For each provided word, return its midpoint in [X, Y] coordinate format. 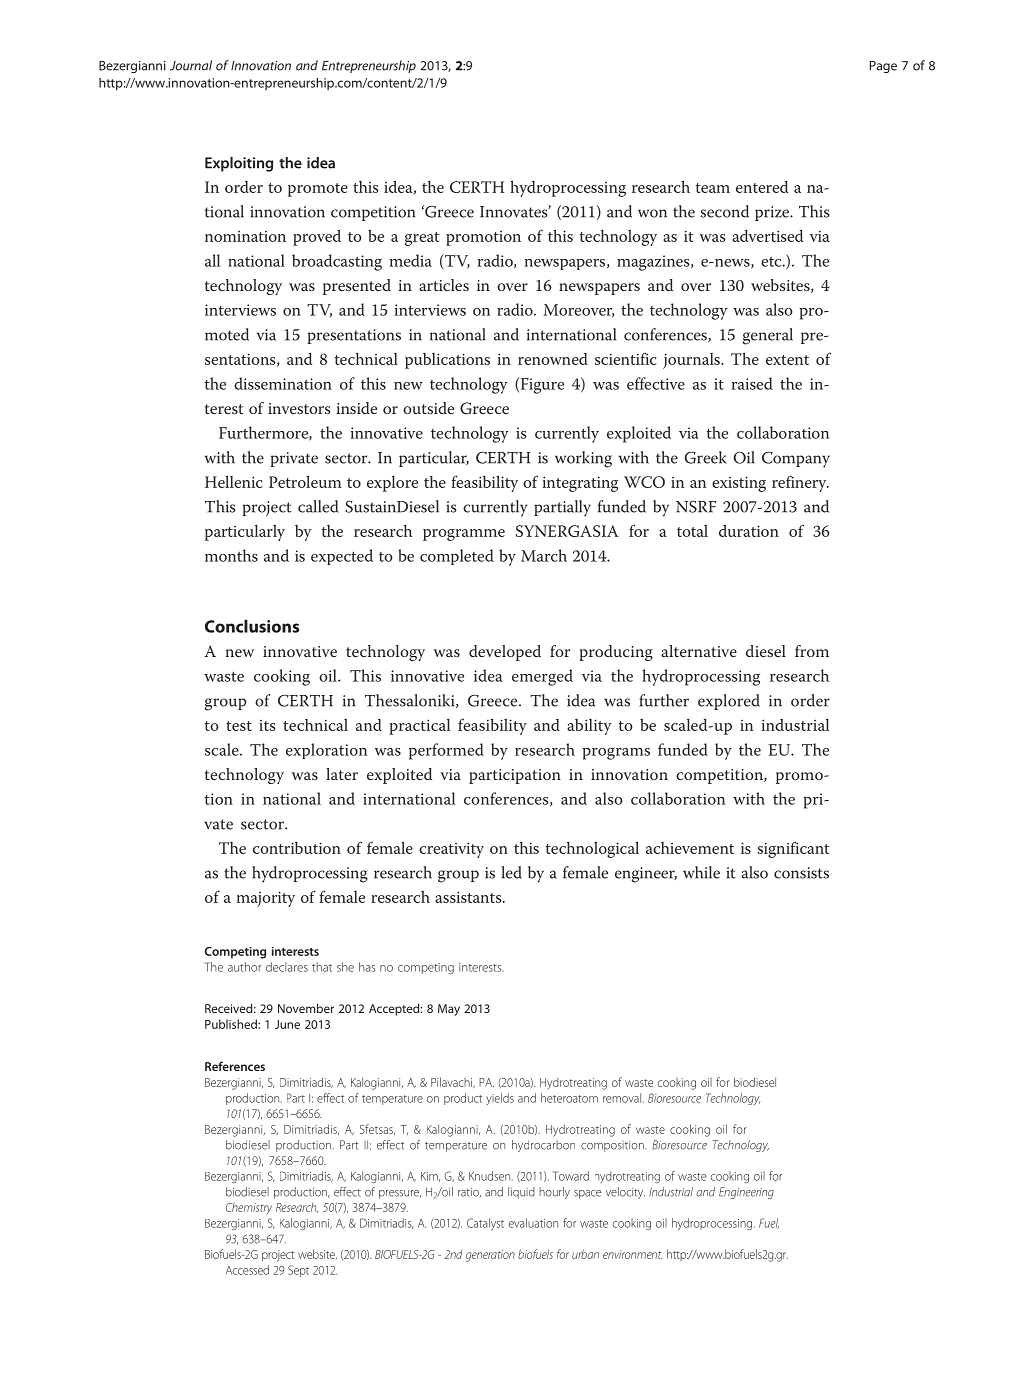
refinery [800, 483]
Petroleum [305, 481]
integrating [580, 484]
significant [793, 849]
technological [592, 849]
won [652, 213]
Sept [298, 1271]
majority [266, 899]
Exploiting [239, 164]
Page [883, 67]
